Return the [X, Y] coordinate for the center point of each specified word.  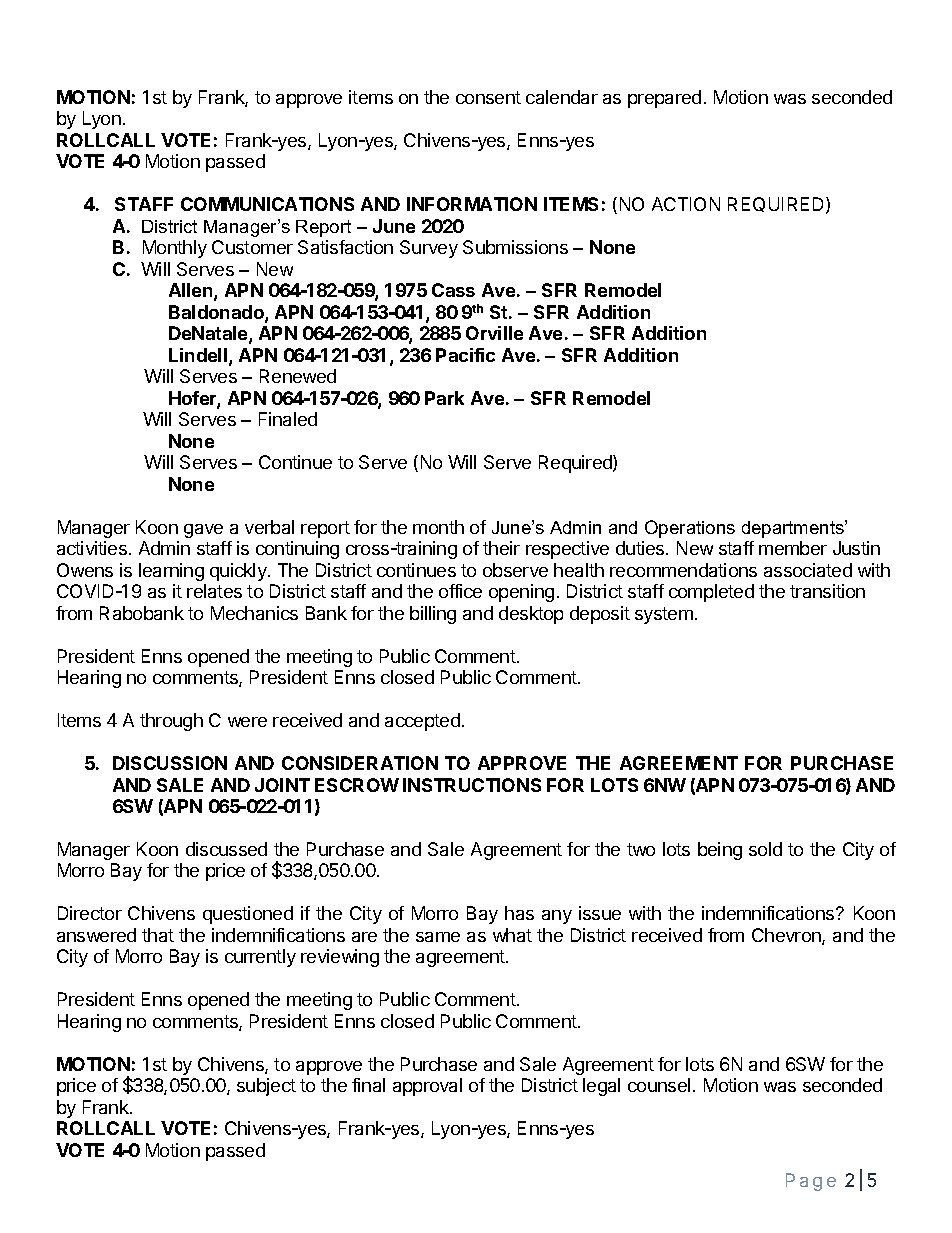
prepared [664, 99]
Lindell [198, 355]
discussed [226, 849]
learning [171, 572]
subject [266, 1087]
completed [711, 593]
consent [488, 97]
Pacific [465, 355]
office [460, 591]
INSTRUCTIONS [472, 785]
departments [794, 529]
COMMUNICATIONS [267, 204]
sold [765, 849]
